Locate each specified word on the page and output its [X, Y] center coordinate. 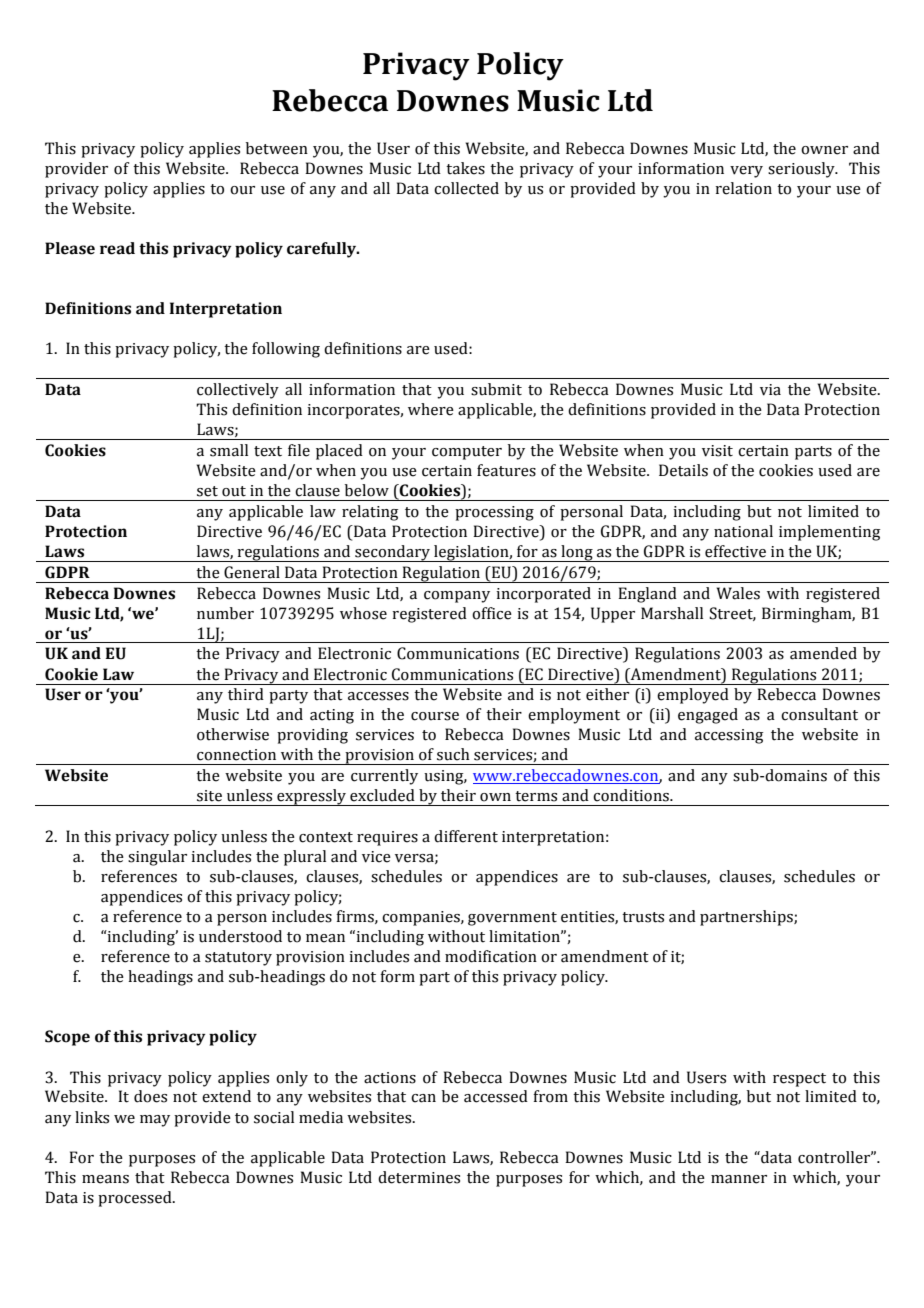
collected [466, 188]
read [117, 248]
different [466, 836]
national [743, 531]
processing [494, 513]
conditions [632, 795]
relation [743, 188]
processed [136, 1199]
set [207, 491]
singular [157, 858]
